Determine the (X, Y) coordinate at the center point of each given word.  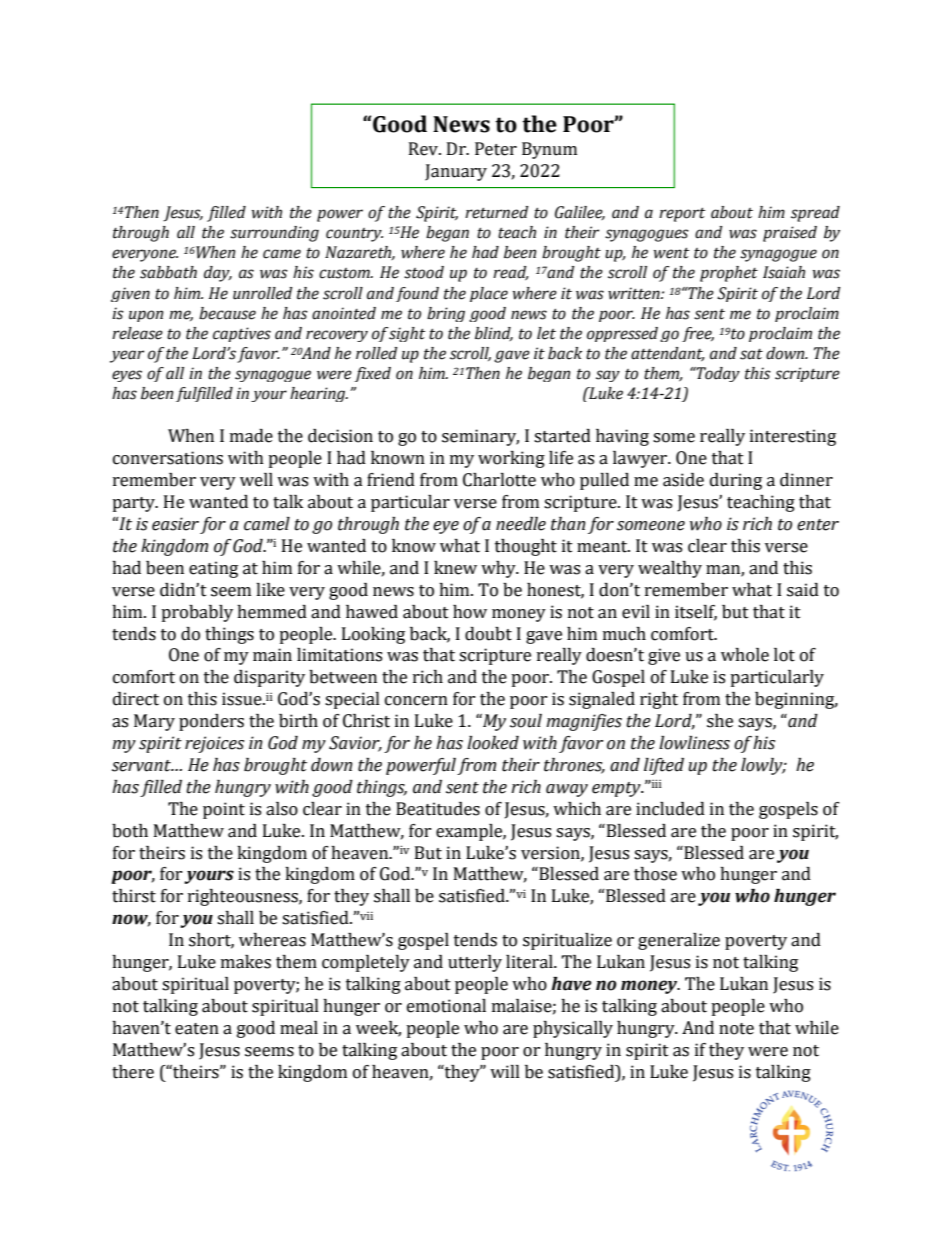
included (670, 809)
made (251, 436)
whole (745, 655)
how (470, 612)
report (682, 215)
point (224, 810)
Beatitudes (438, 809)
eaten (197, 1029)
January (456, 172)
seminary (480, 437)
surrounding (274, 234)
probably (197, 613)
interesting (793, 437)
